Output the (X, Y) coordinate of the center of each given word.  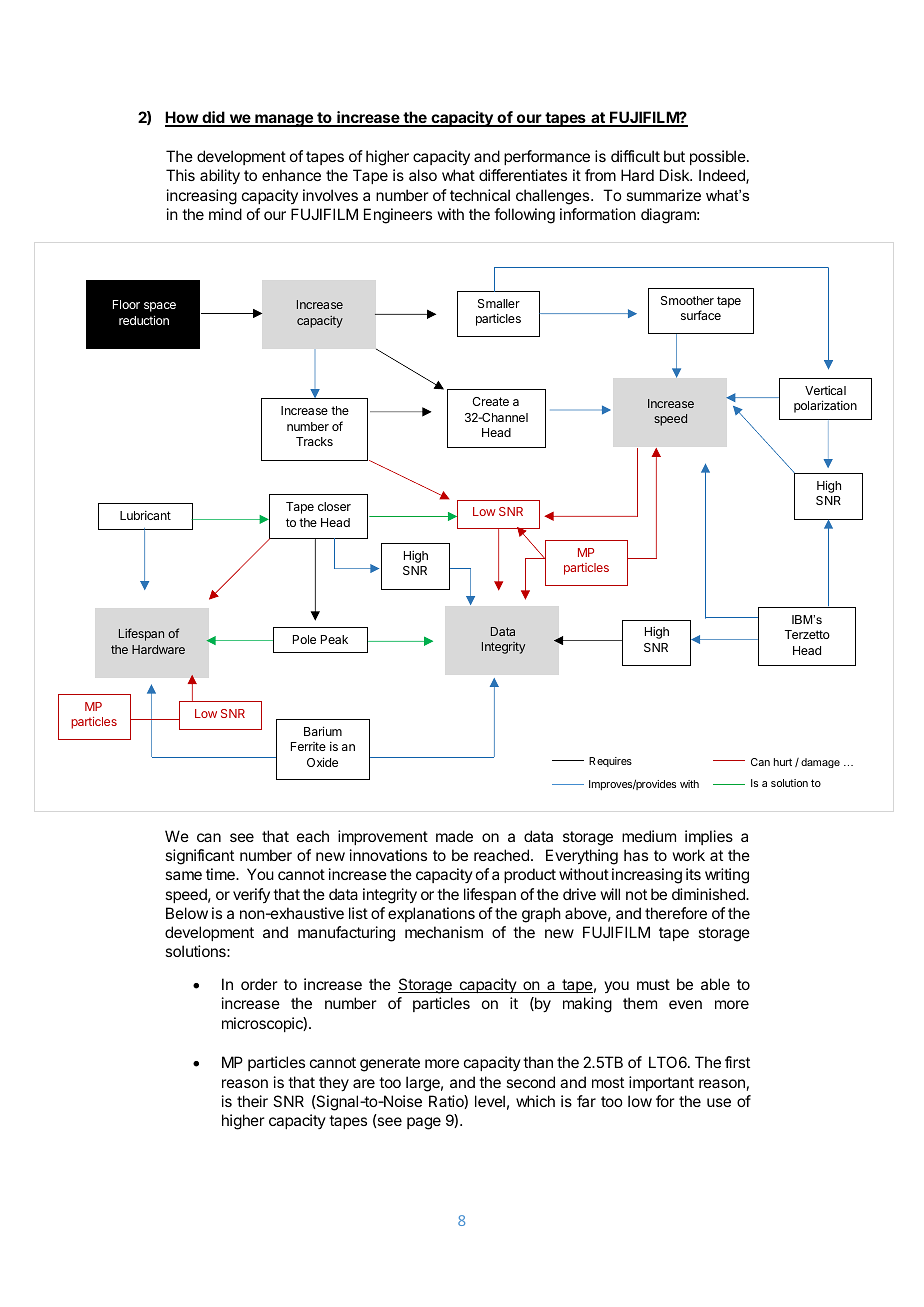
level (490, 1101)
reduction (144, 320)
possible (719, 157)
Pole (304, 639)
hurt (783, 762)
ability (220, 177)
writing (727, 876)
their (252, 1101)
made (454, 836)
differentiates (523, 175)
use (719, 1102)
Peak (334, 639)
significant (199, 857)
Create (490, 401)
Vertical (825, 390)
